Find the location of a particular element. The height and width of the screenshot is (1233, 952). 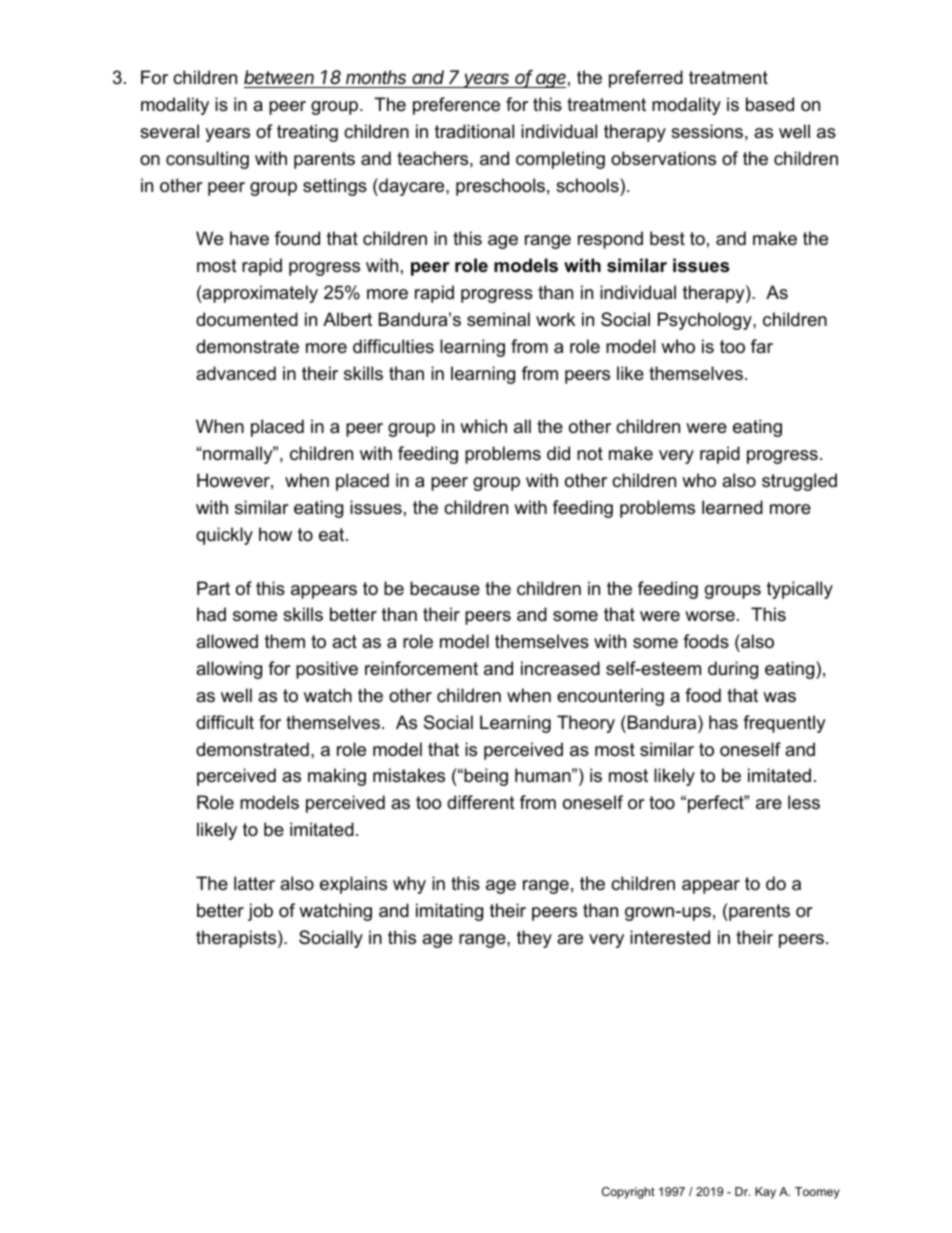

based is located at coordinates (770, 104).
